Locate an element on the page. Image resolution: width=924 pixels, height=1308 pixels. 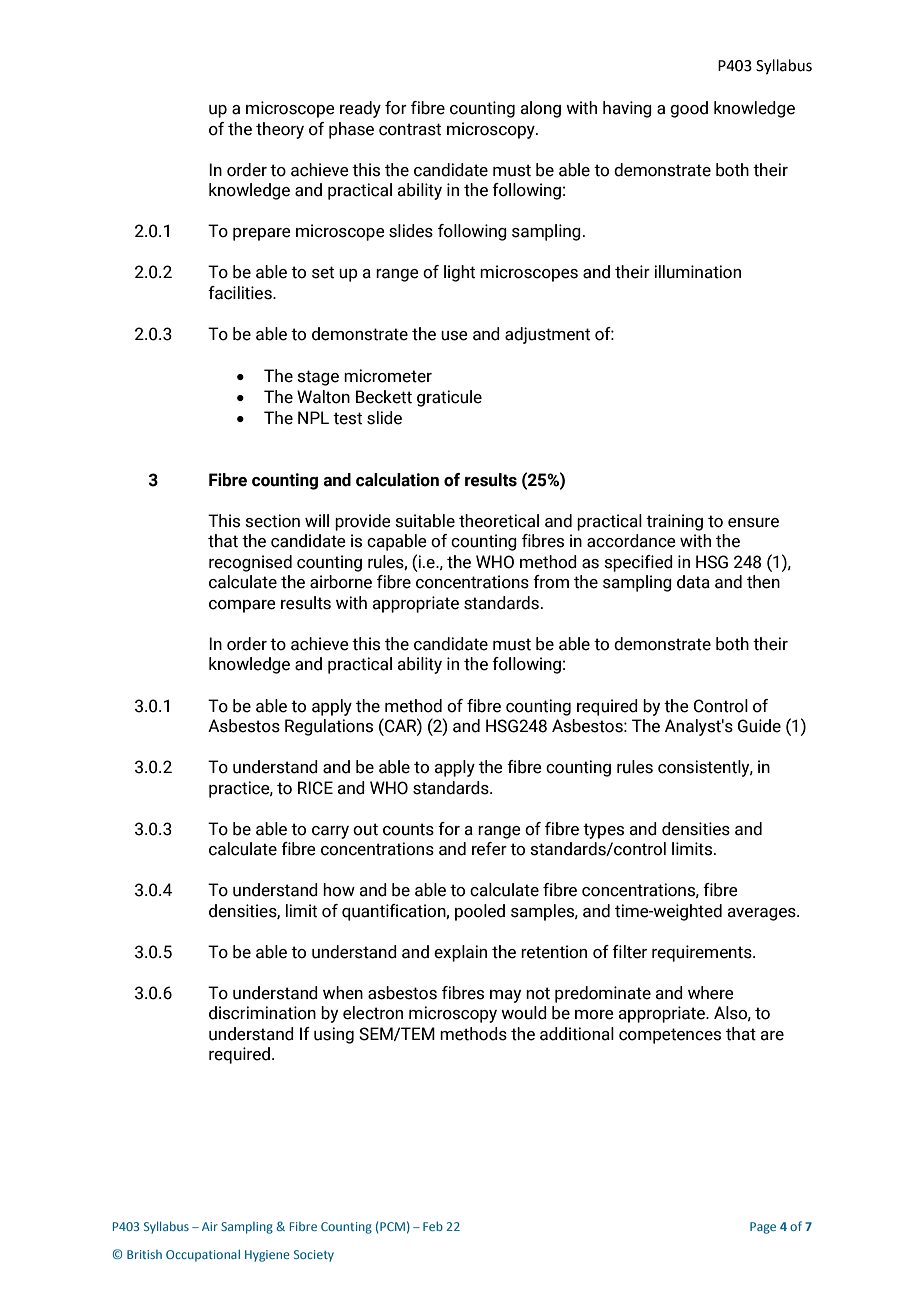
theoretical is located at coordinates (499, 521).
